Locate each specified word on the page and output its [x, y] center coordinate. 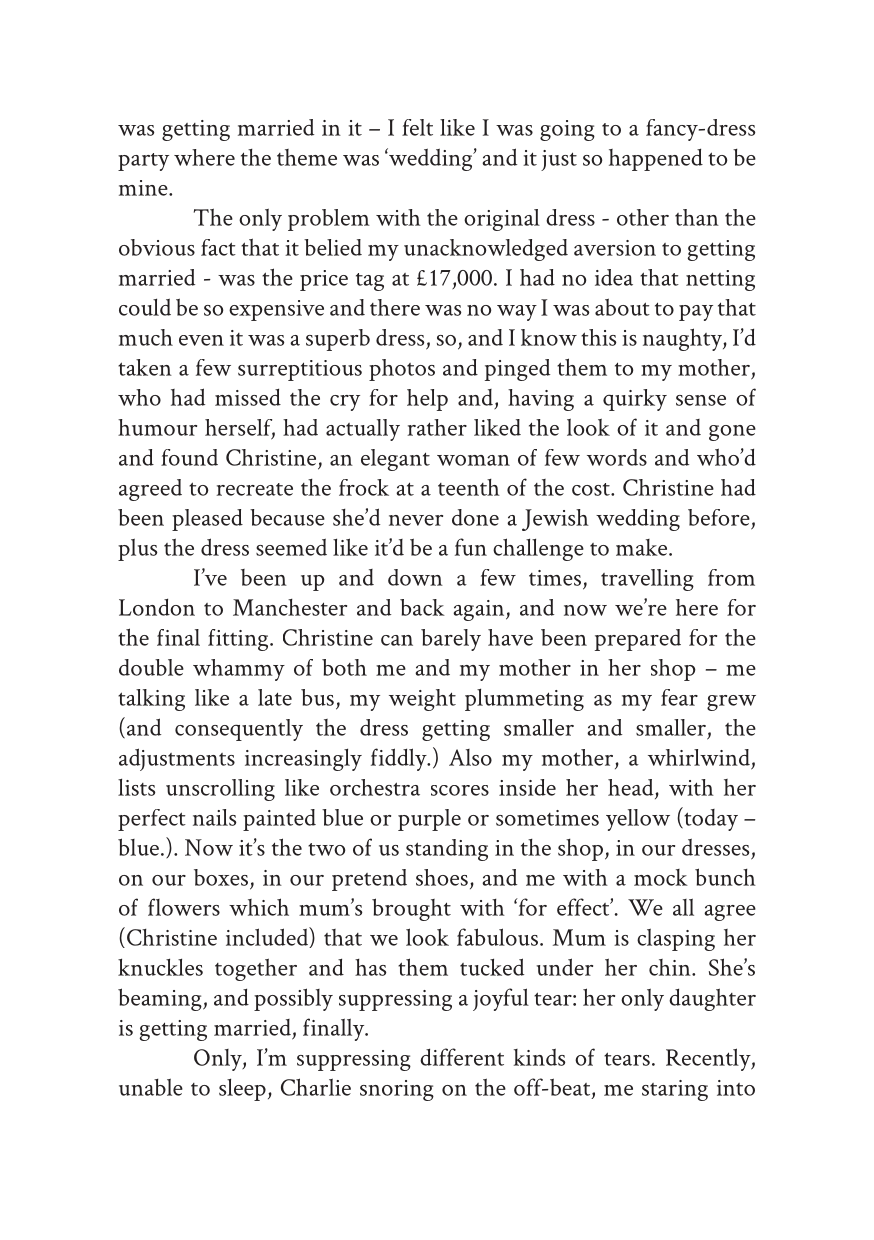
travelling [647, 580]
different [462, 1057]
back [422, 607]
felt [417, 127]
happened [656, 159]
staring [675, 1090]
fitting [238, 640]
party [143, 162]
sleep [242, 1089]
